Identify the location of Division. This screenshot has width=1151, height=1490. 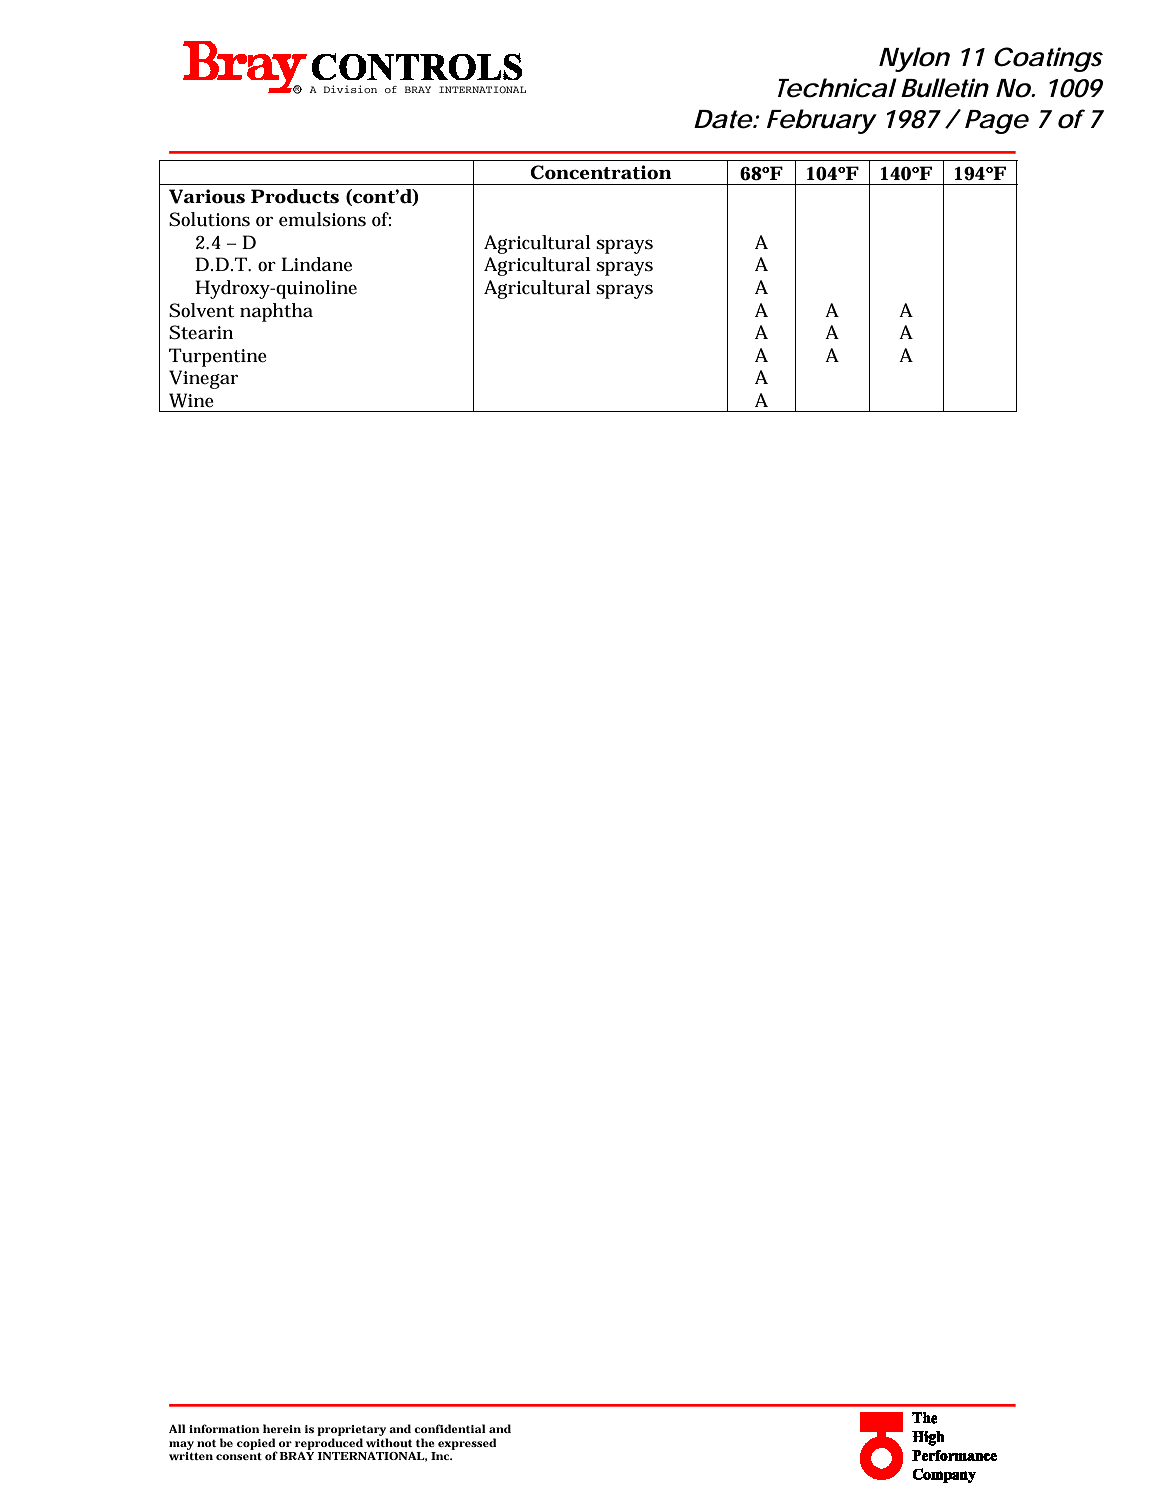
(350, 89).
